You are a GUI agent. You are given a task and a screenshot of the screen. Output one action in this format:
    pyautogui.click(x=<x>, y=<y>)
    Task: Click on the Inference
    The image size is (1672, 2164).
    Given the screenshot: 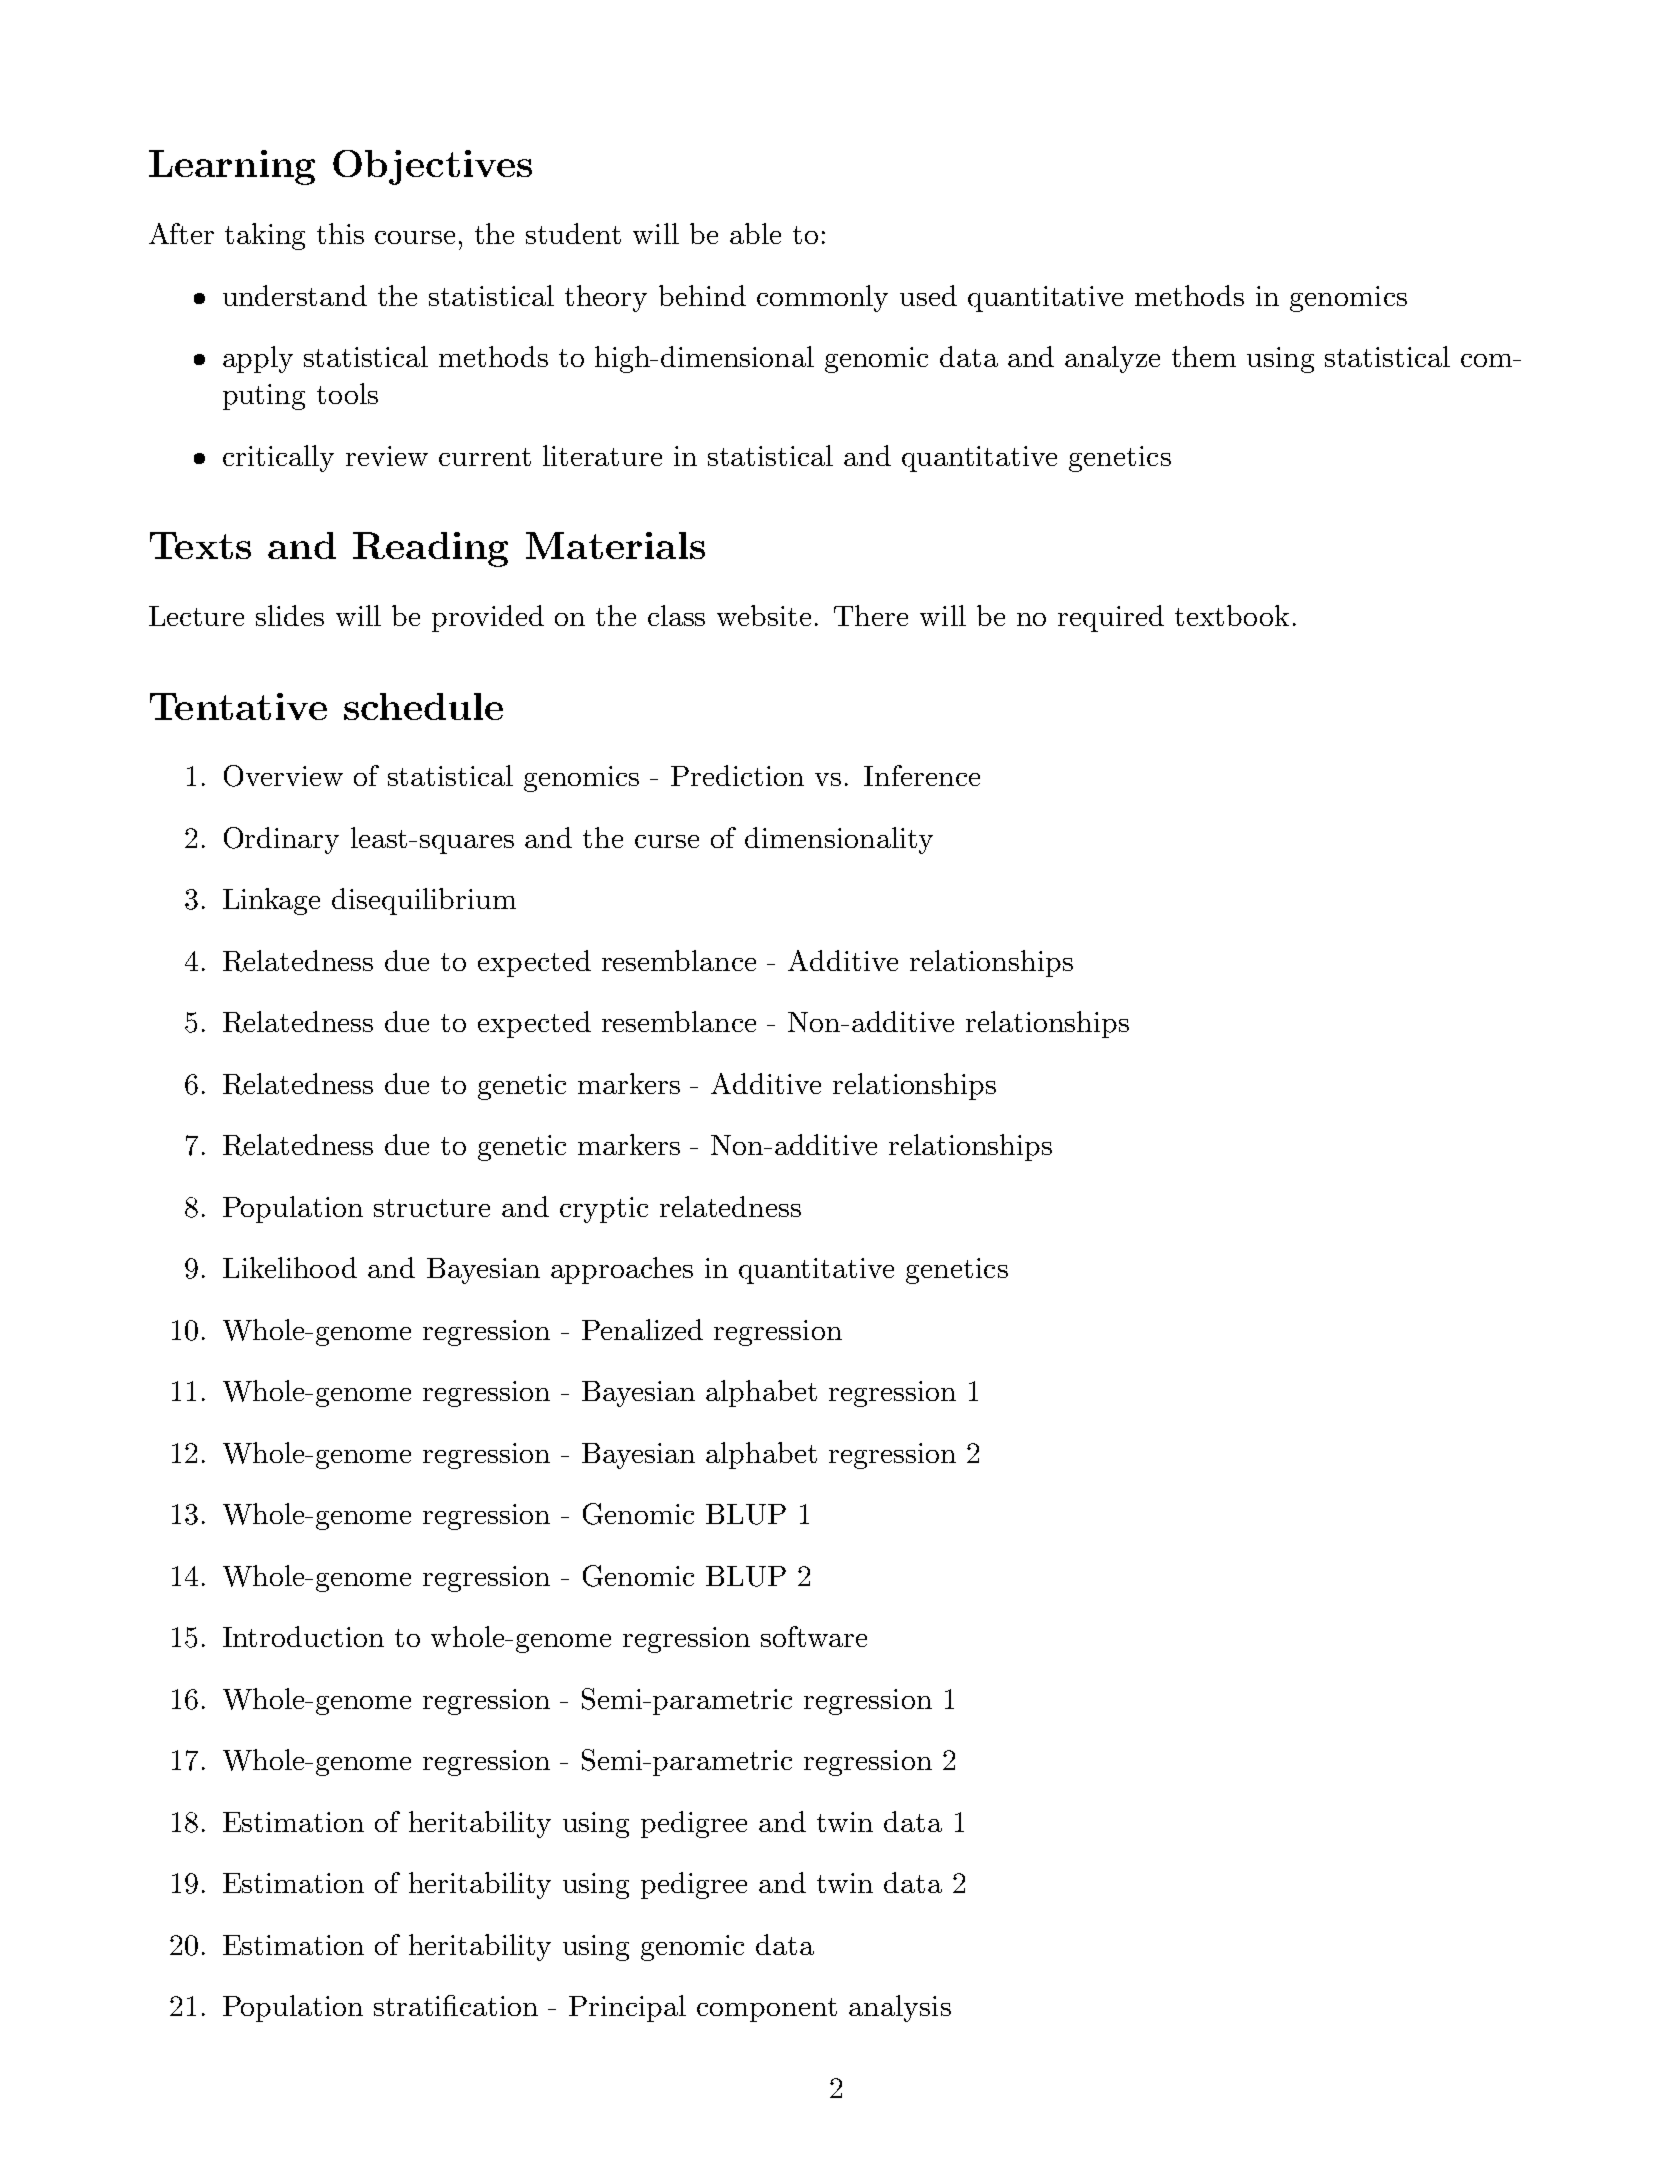 What is the action you would take?
    pyautogui.click(x=922, y=775)
